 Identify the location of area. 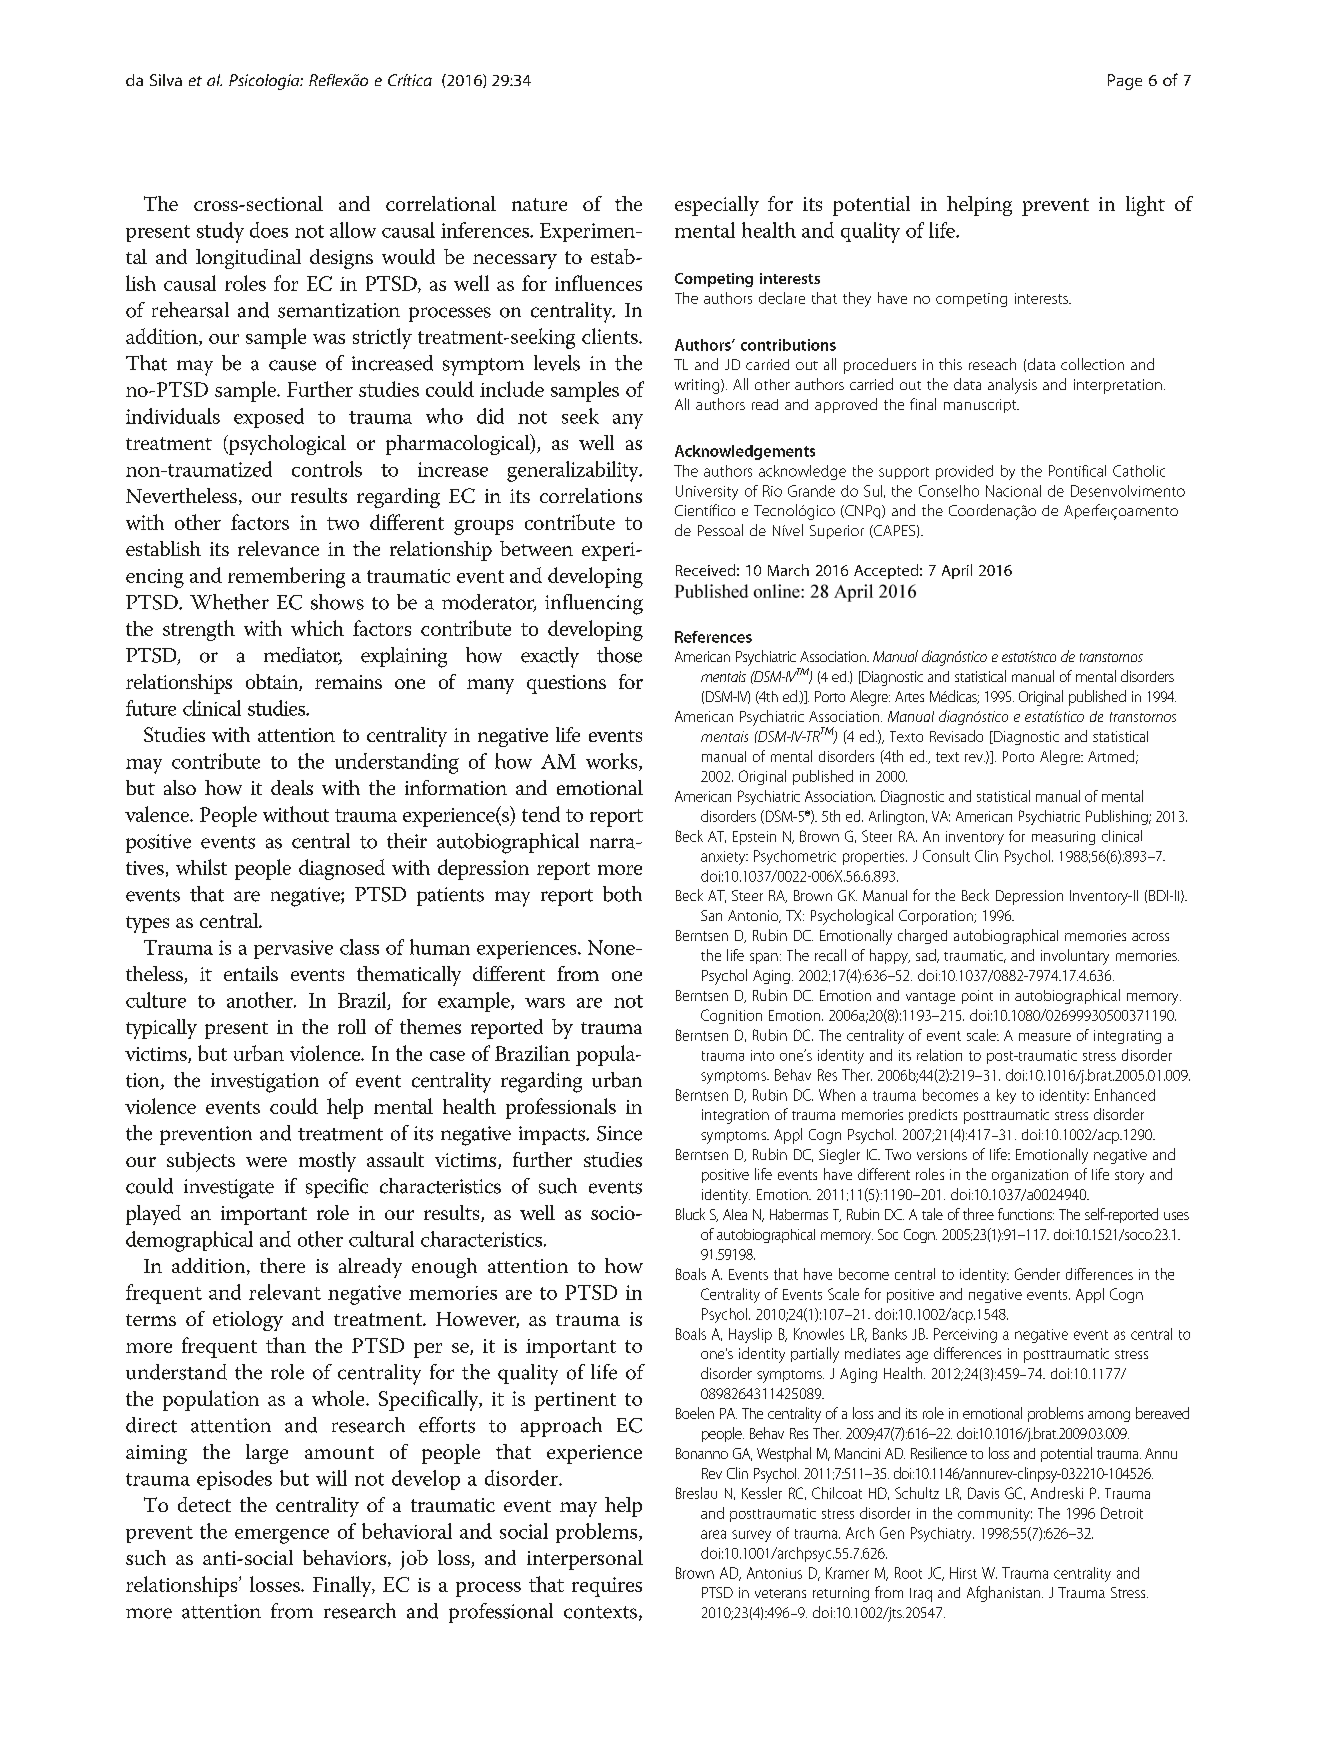
(713, 1534).
